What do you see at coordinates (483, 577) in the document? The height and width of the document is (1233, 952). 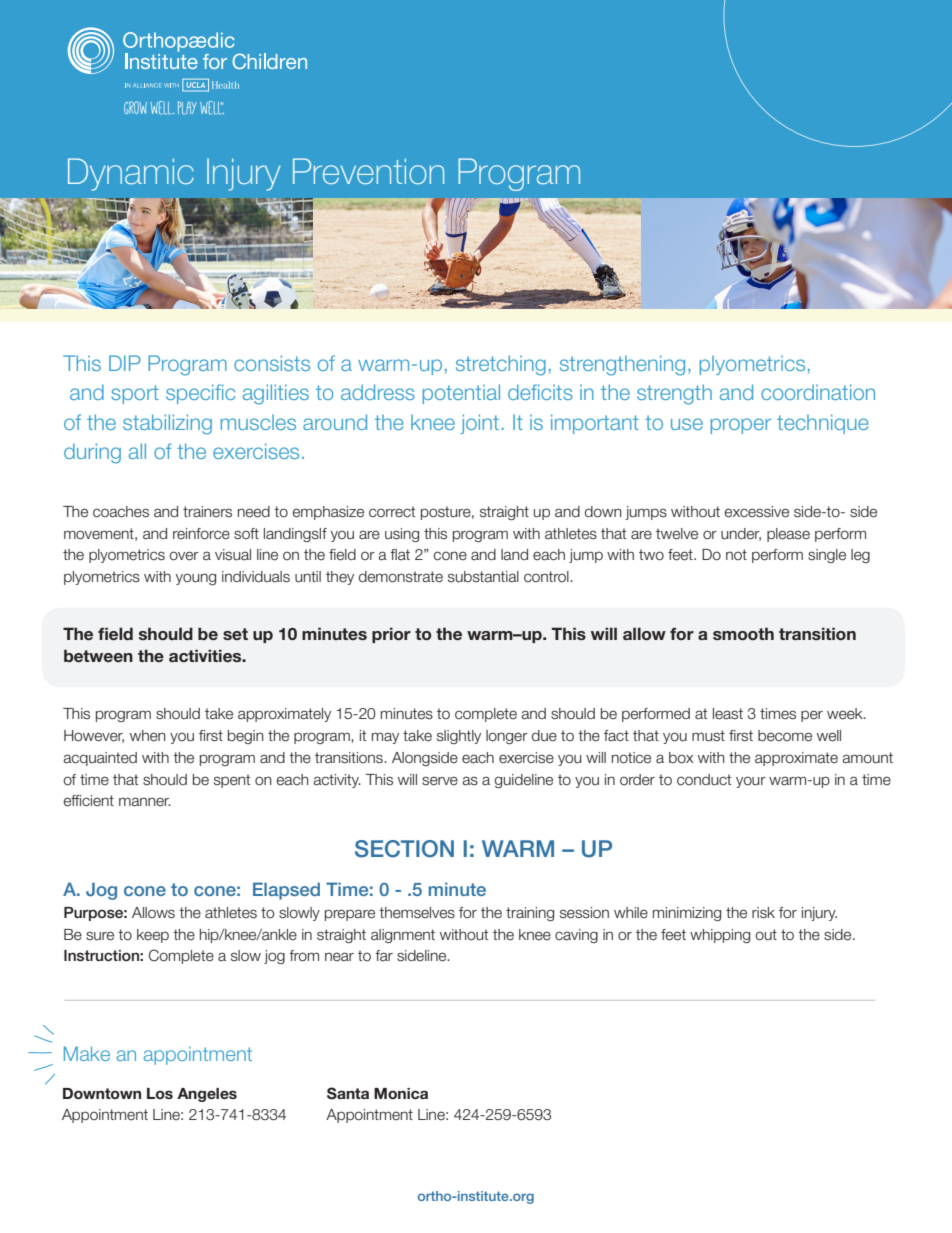 I see `substantial` at bounding box center [483, 577].
